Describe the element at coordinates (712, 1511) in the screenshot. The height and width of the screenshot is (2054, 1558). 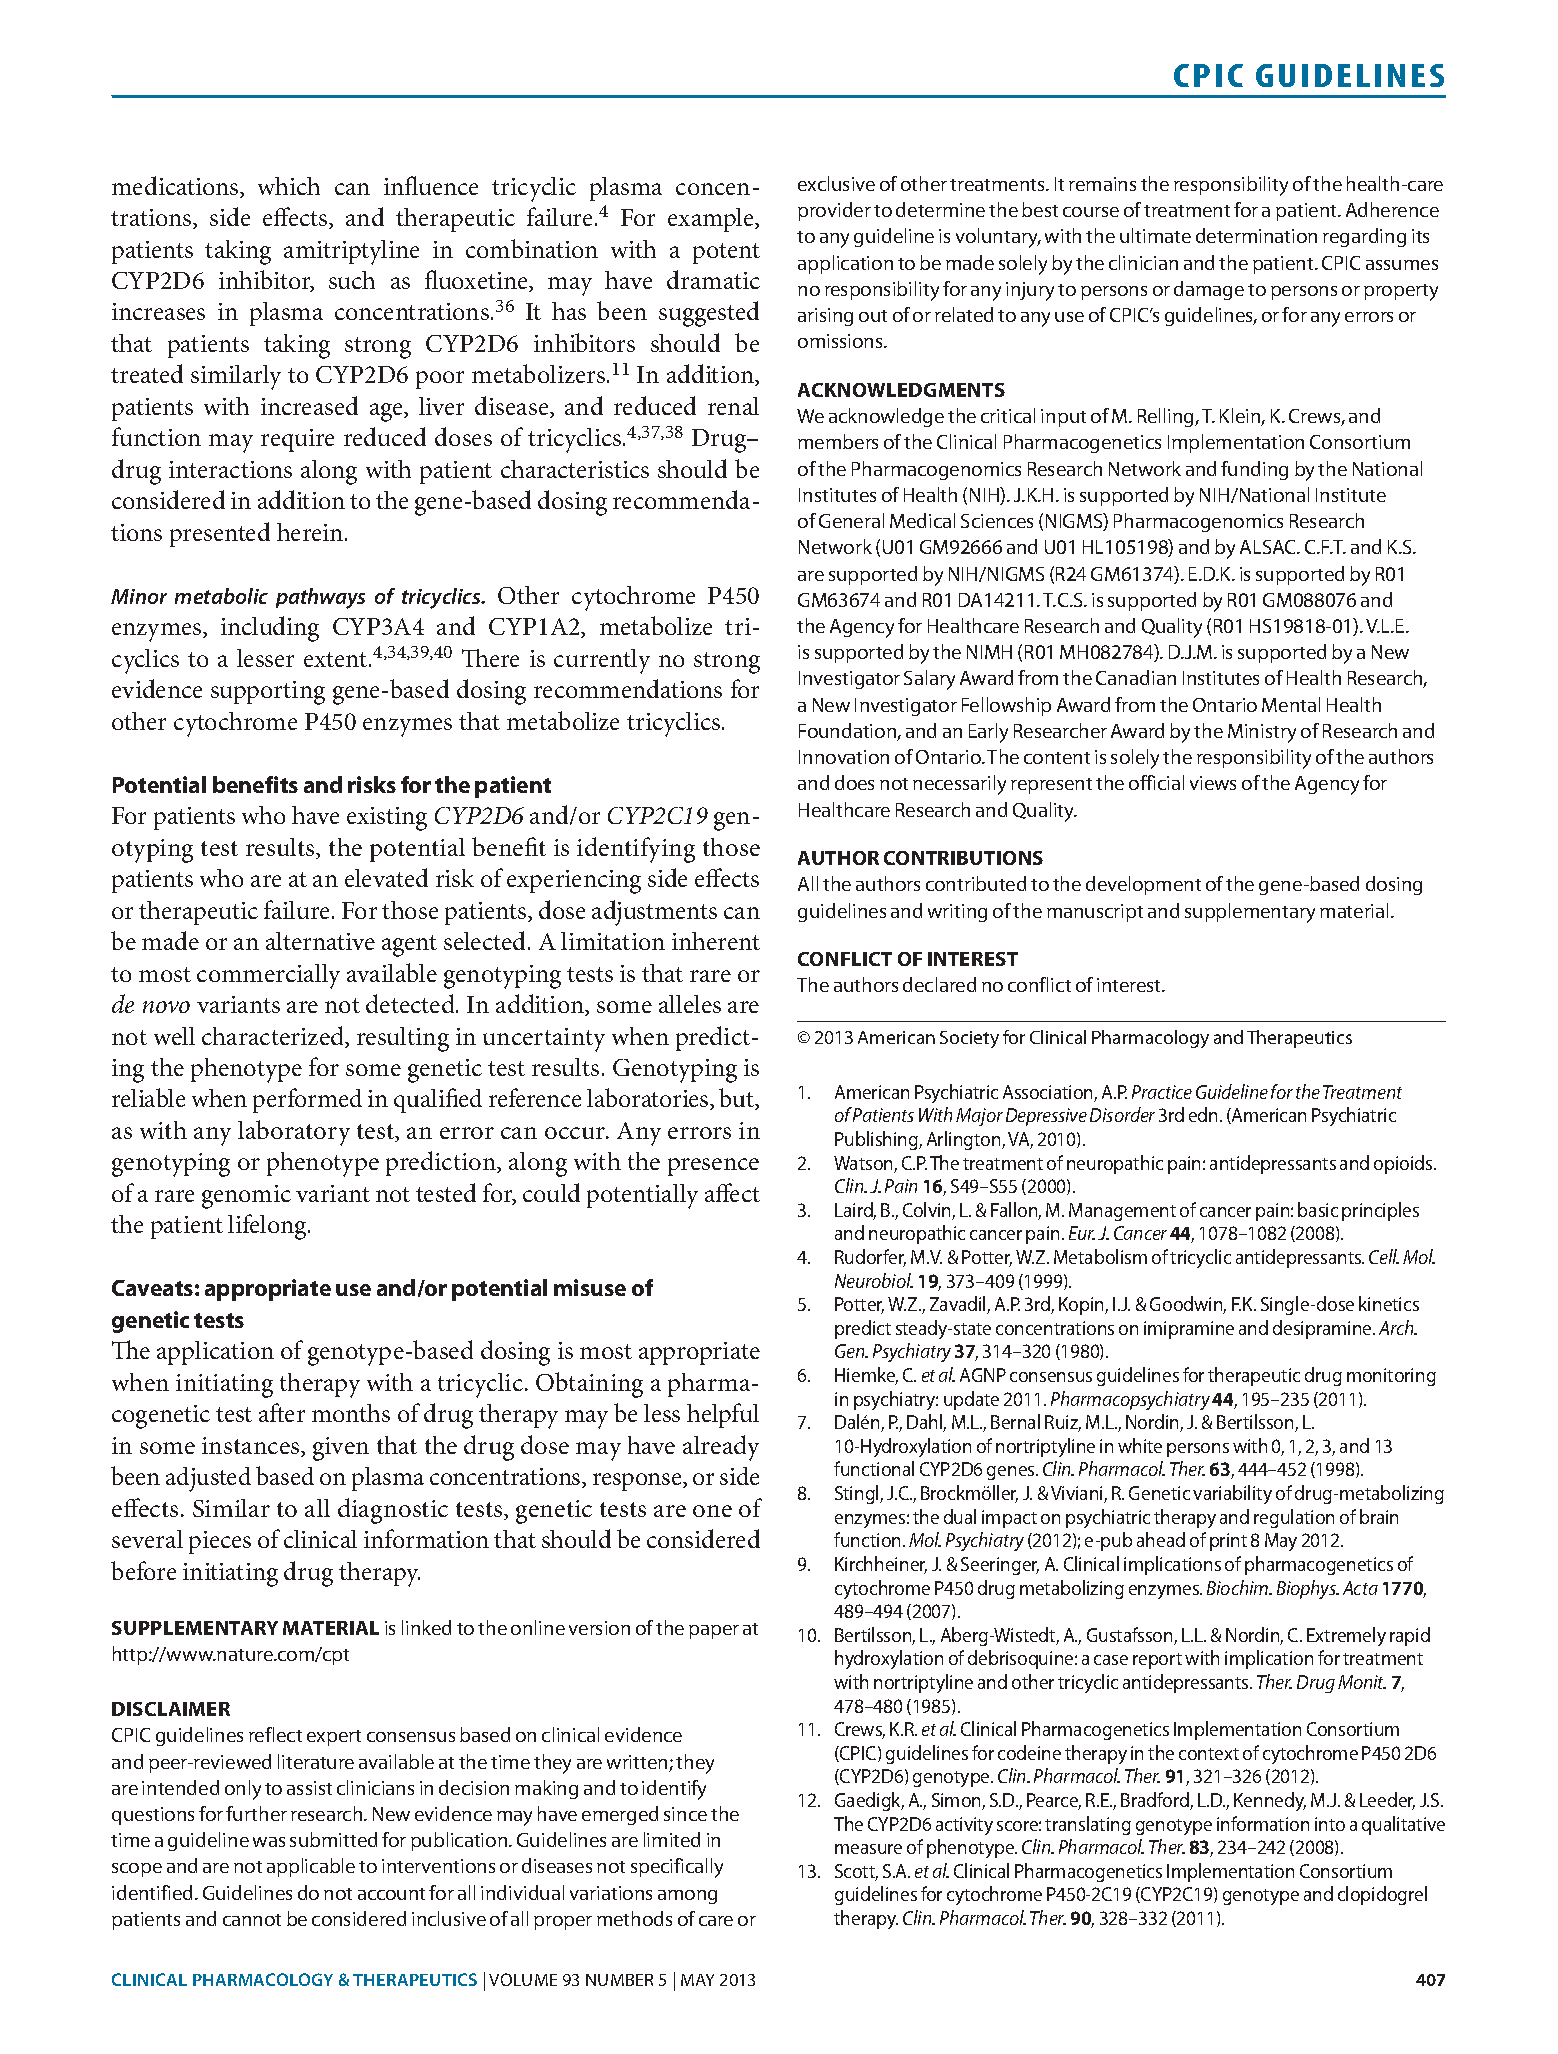
I see `one` at that location.
